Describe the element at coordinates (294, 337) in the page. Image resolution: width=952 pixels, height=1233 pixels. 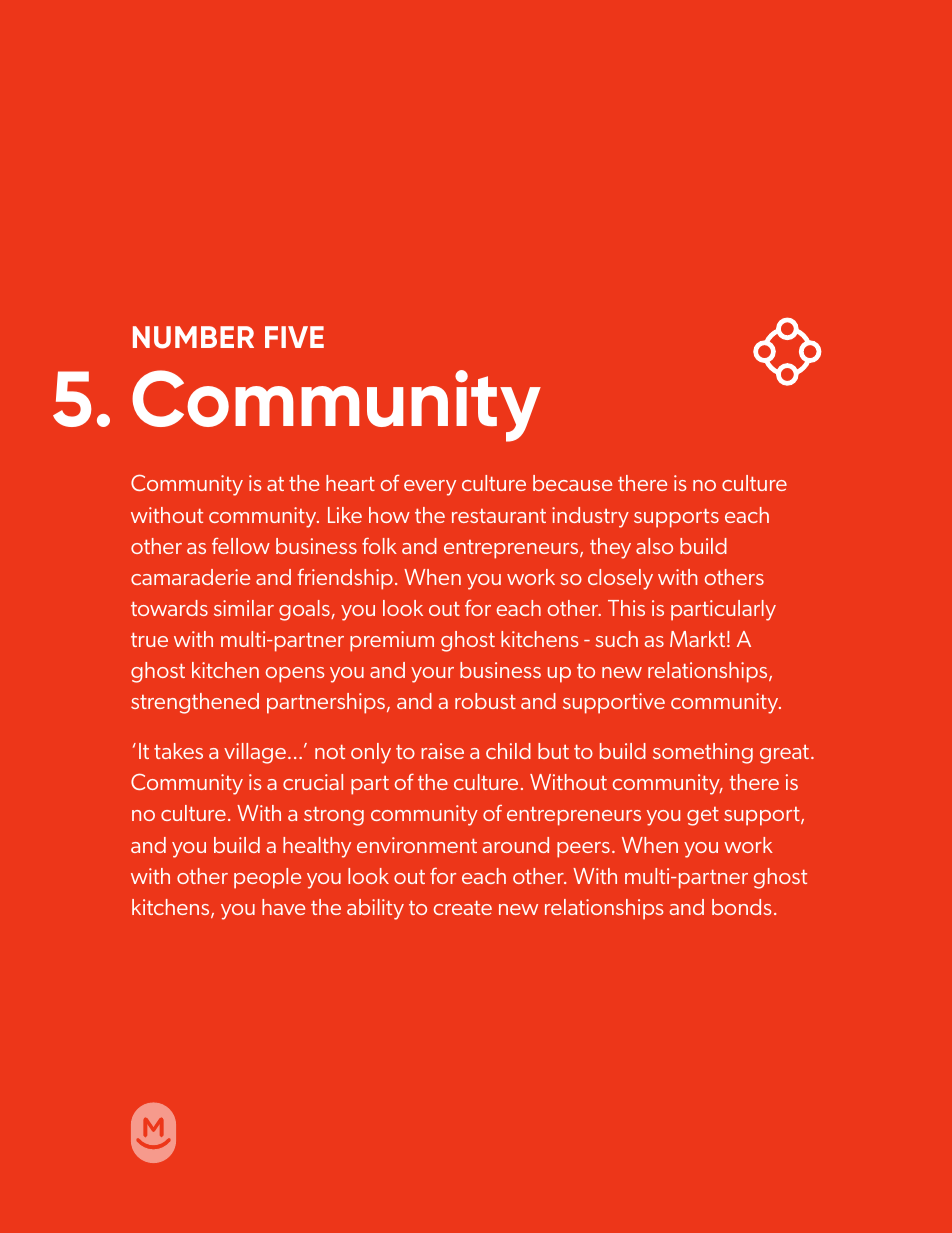
I see `FIVE` at that location.
